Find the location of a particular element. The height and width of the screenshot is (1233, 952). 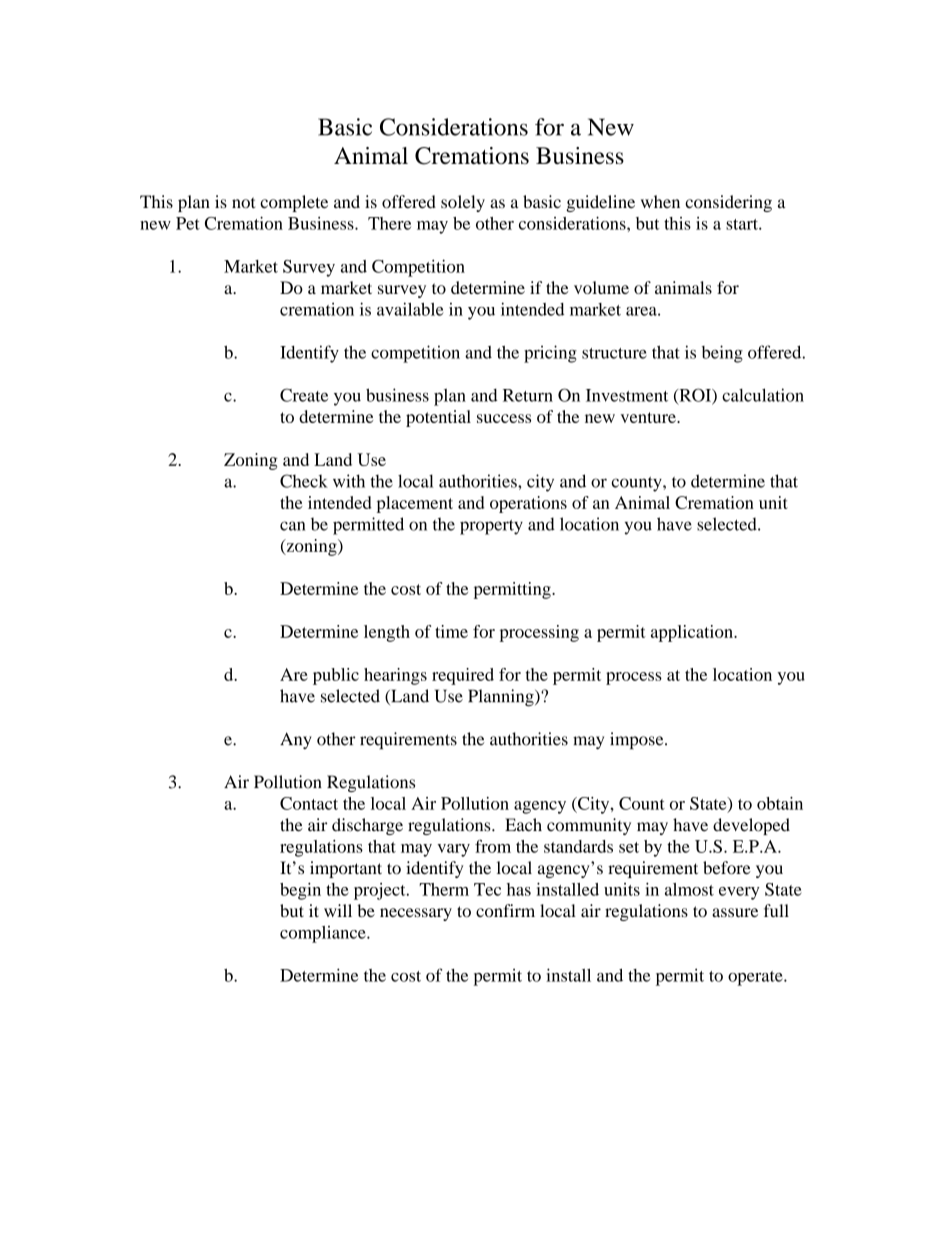

required is located at coordinates (463, 676).
